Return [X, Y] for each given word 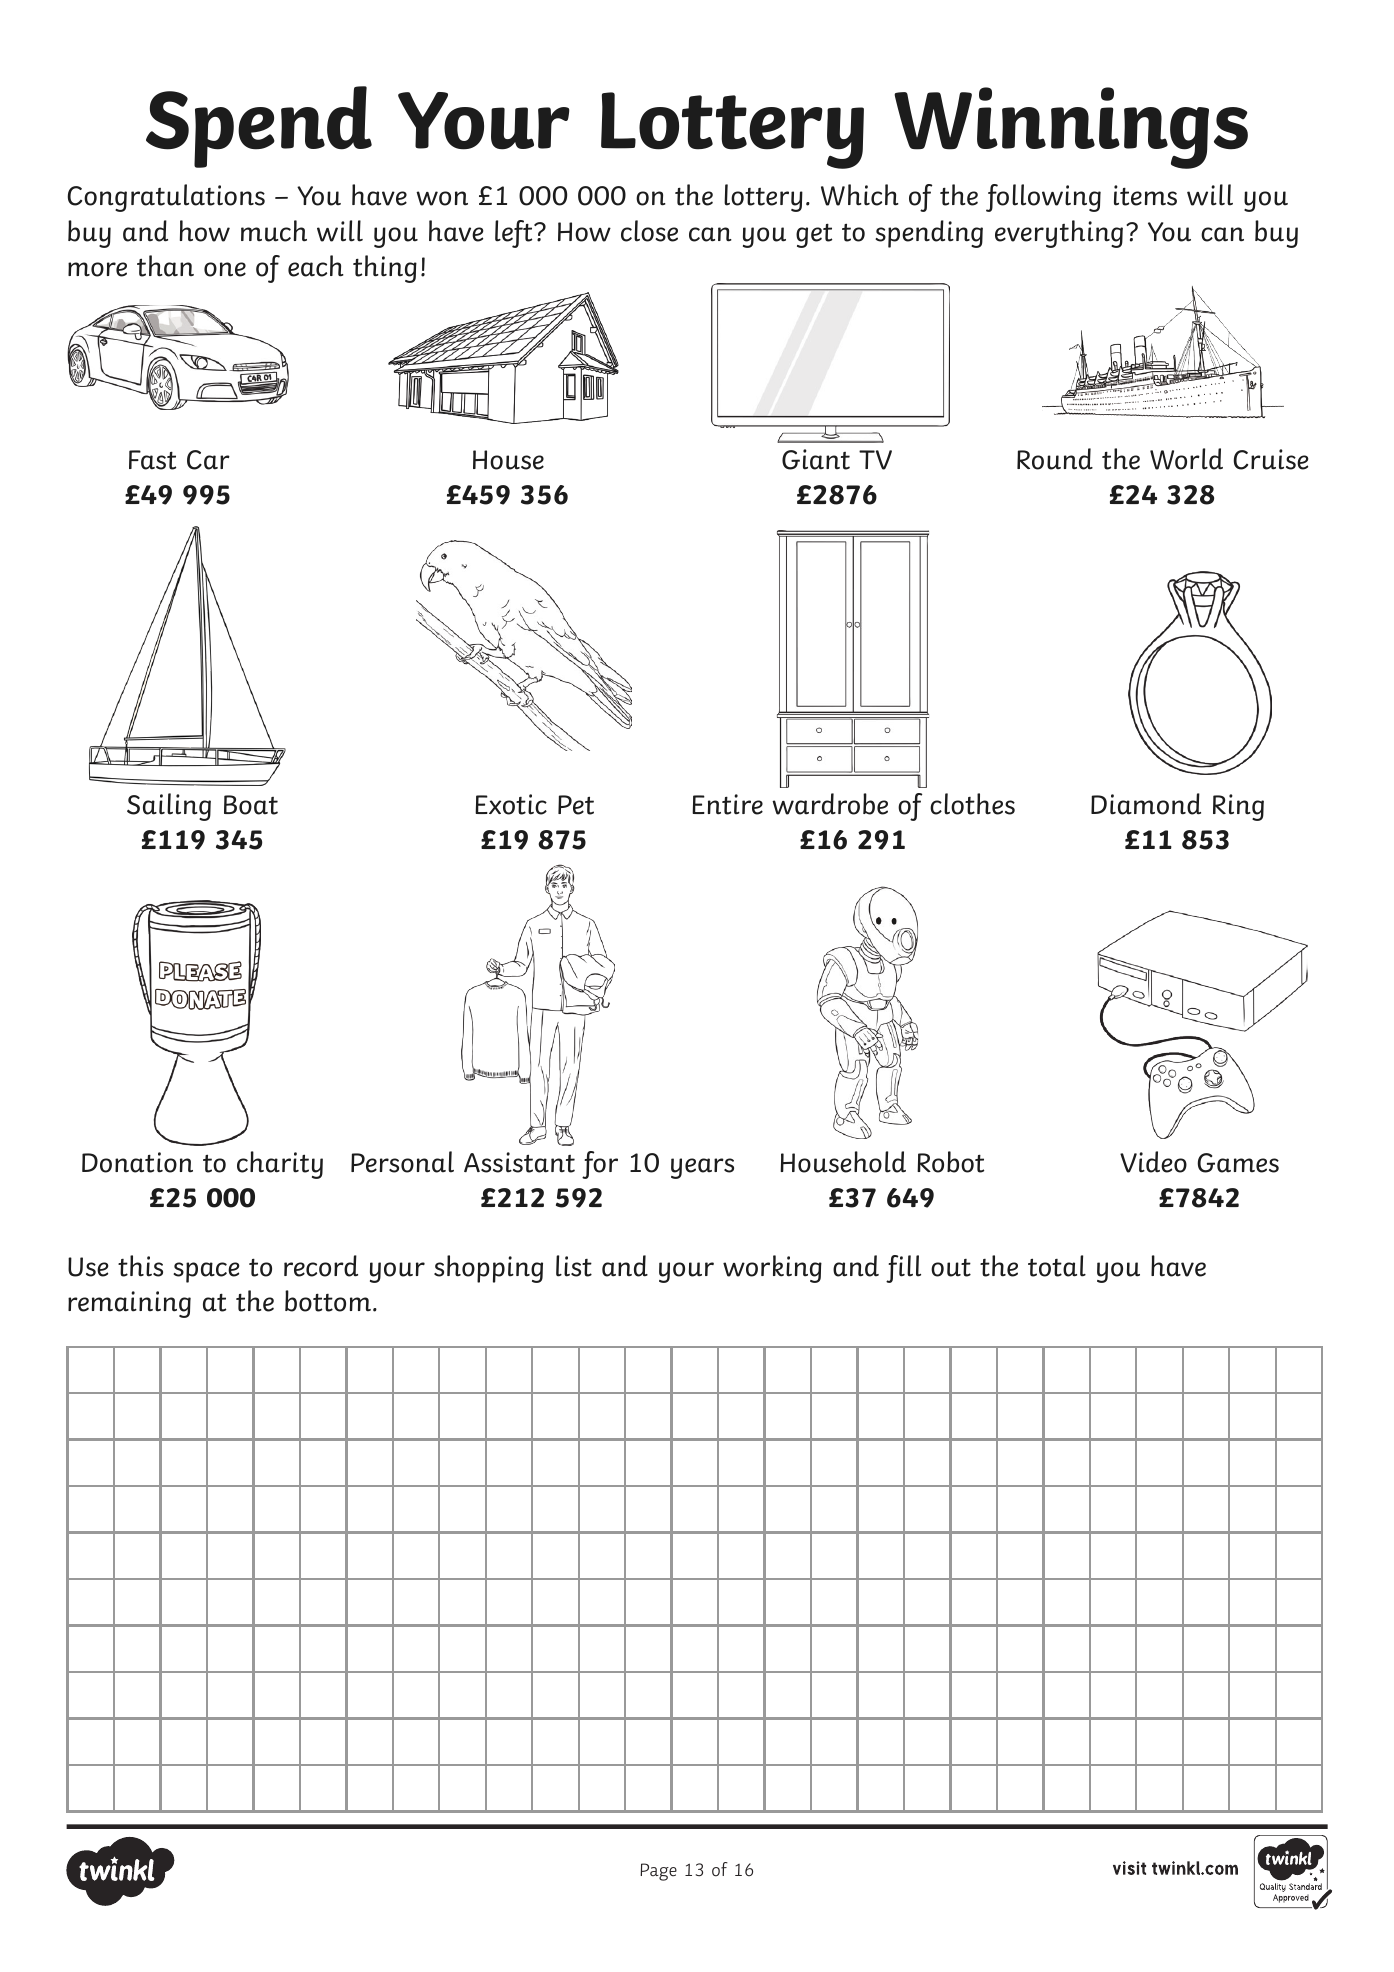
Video [1153, 1162]
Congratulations [166, 198]
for [600, 1165]
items [1145, 195]
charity [280, 1165]
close [649, 231]
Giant [816, 459]
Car [208, 460]
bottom [328, 1301]
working [772, 1269]
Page [658, 1872]
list [574, 1266]
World [1186, 459]
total [1057, 1266]
